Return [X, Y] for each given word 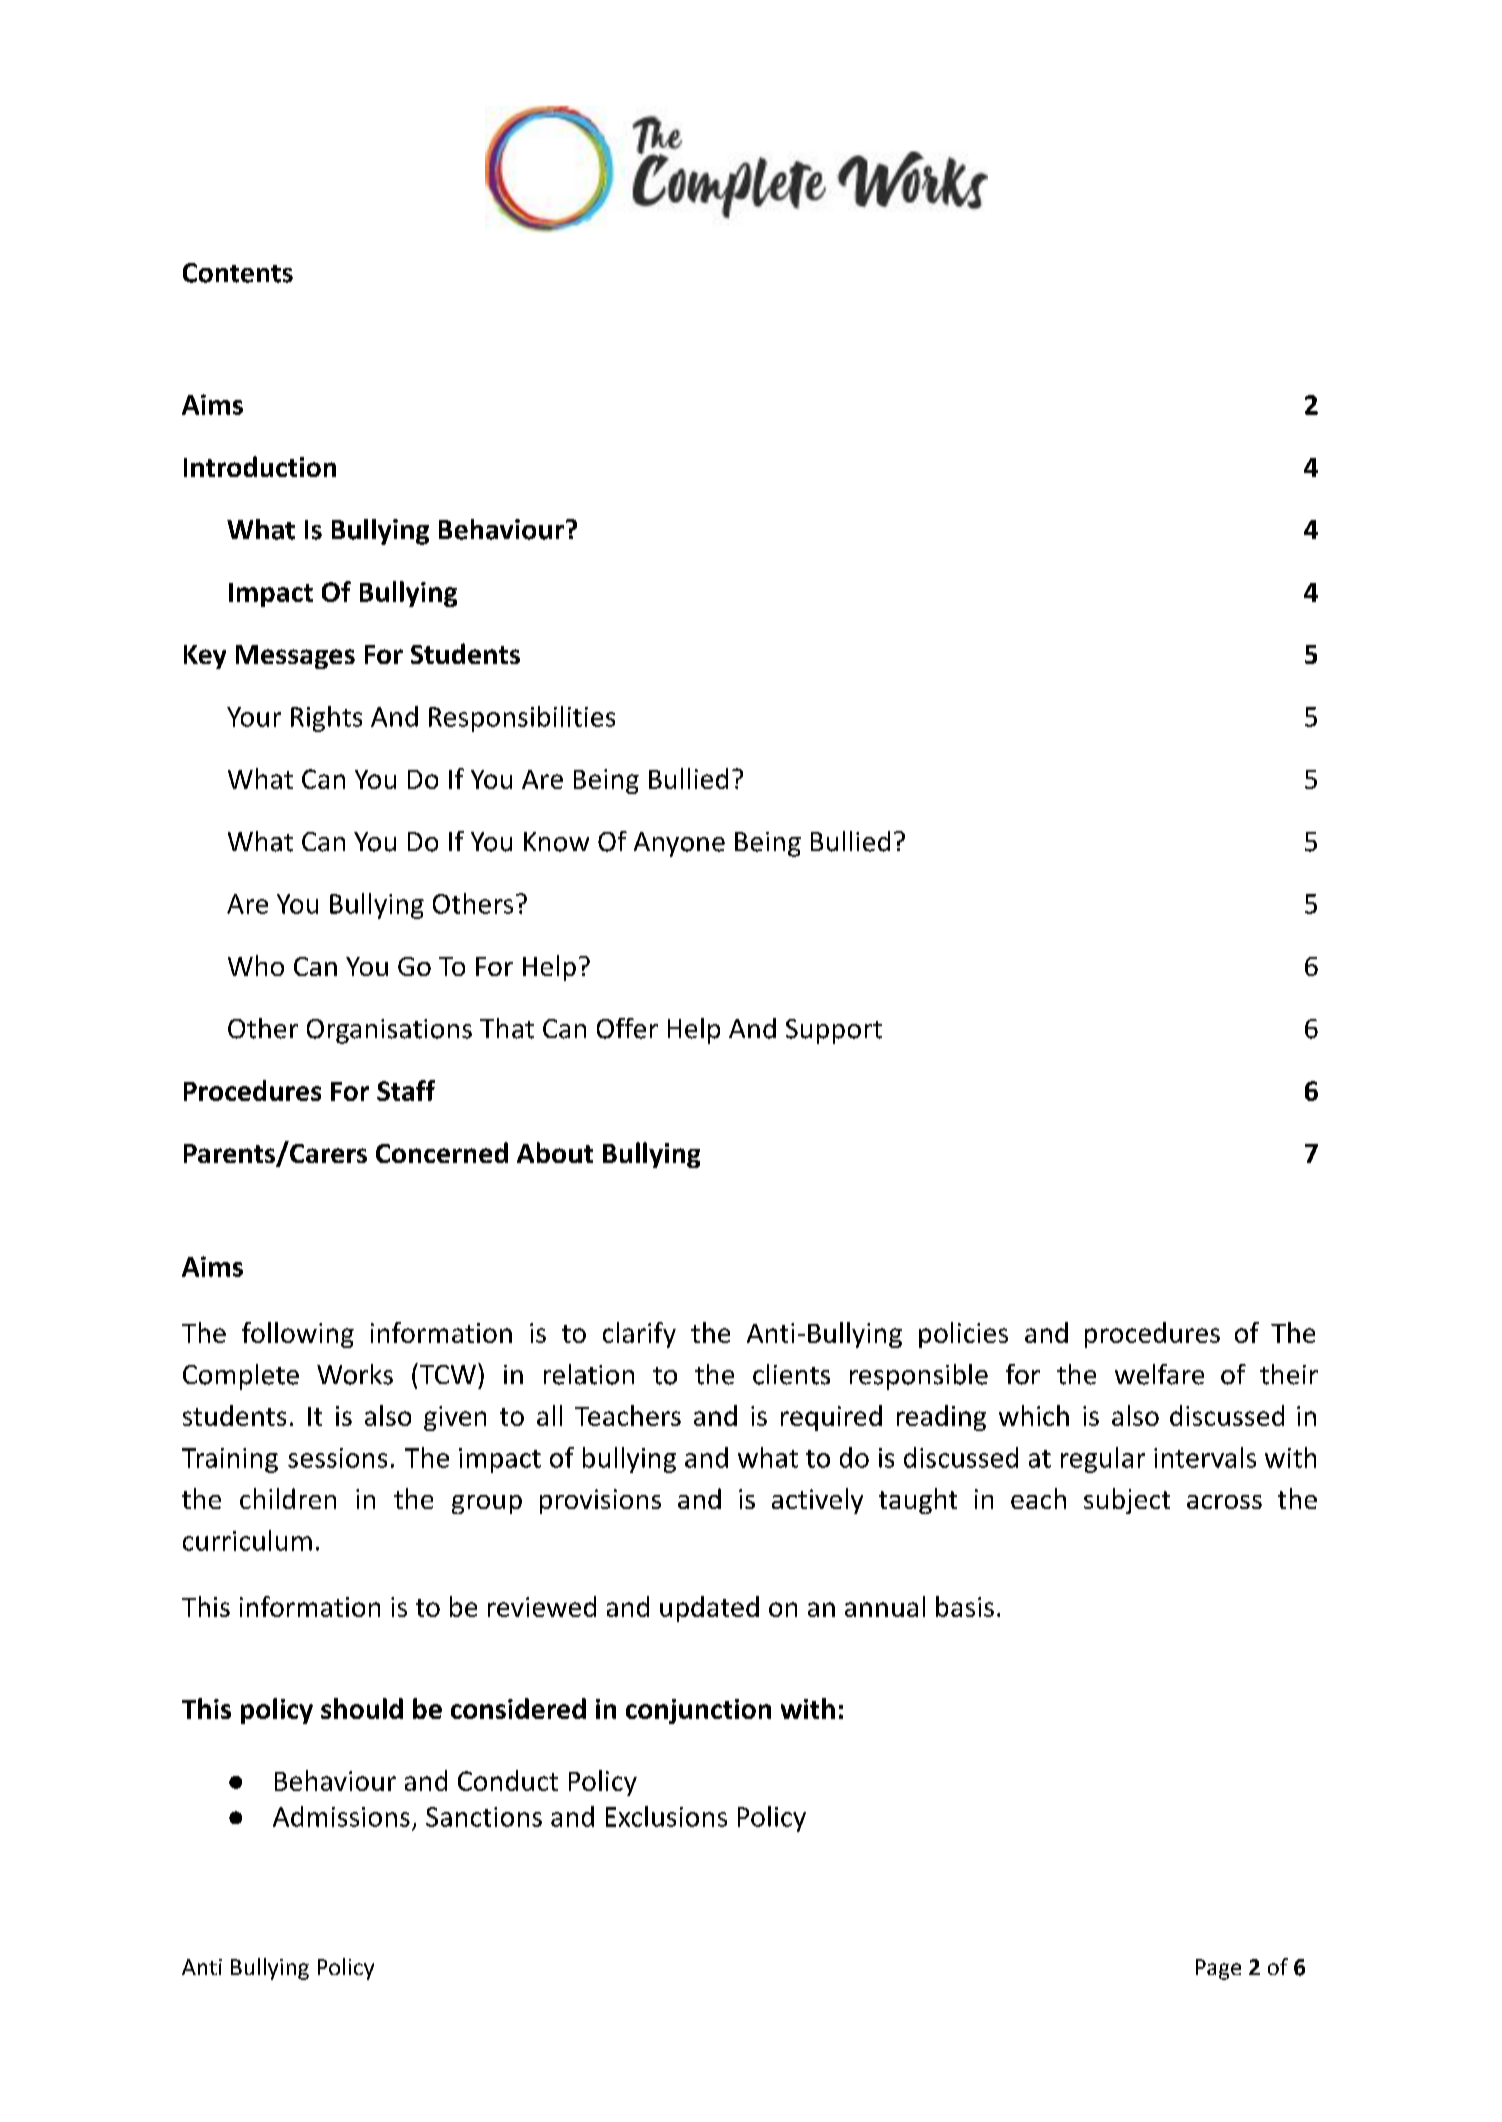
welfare [1159, 1374]
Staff [406, 1090]
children [288, 1498]
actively [817, 1501]
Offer [627, 1028]
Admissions [341, 1816]
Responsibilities [522, 719]
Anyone [679, 844]
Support [834, 1031]
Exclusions [666, 1816]
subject [1127, 1501]
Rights [326, 719]
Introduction [260, 466]
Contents [238, 273]
